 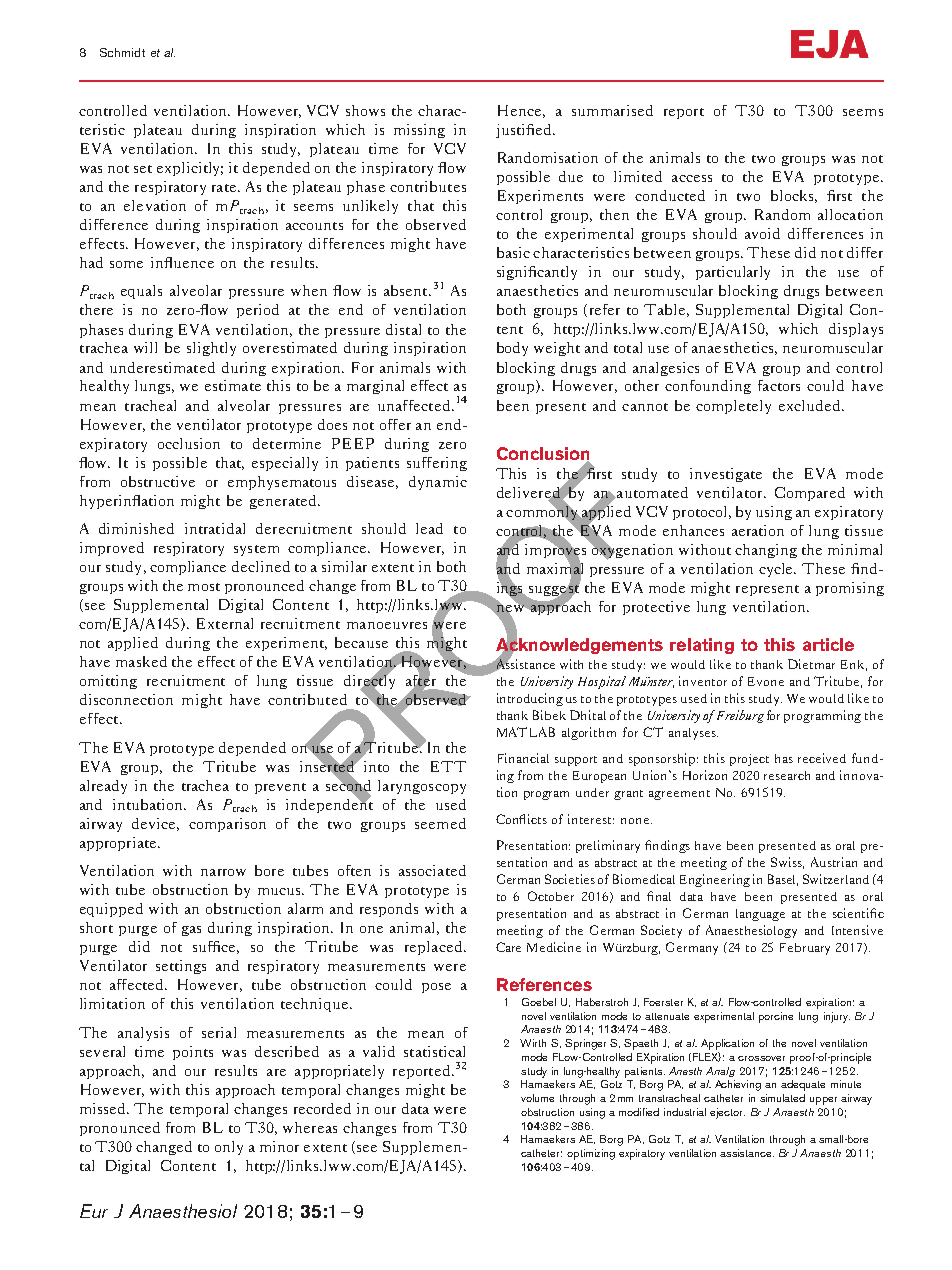 I want to click on most, so click(x=204, y=587).
